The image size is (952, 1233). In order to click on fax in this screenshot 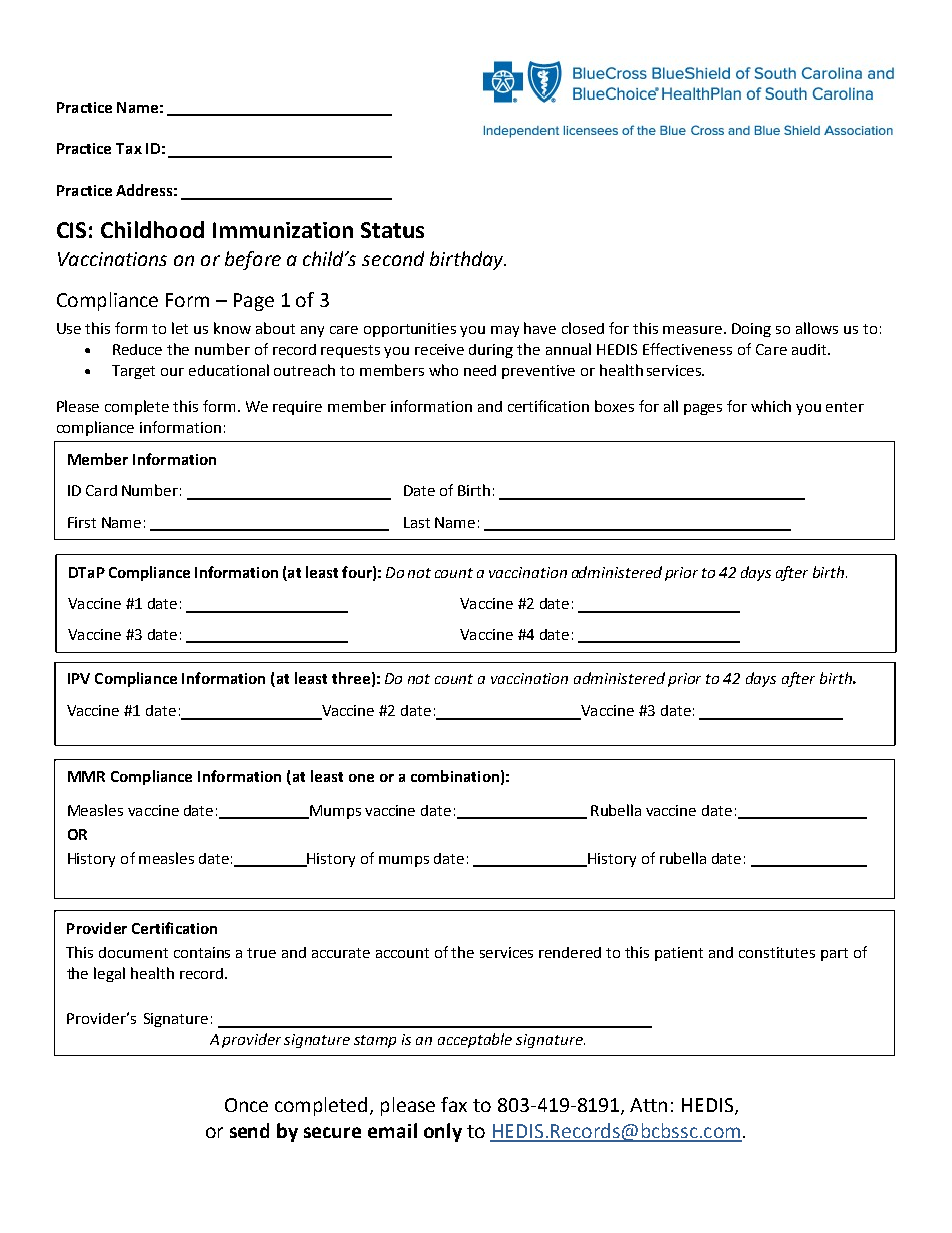, I will do `click(454, 1104)`.
